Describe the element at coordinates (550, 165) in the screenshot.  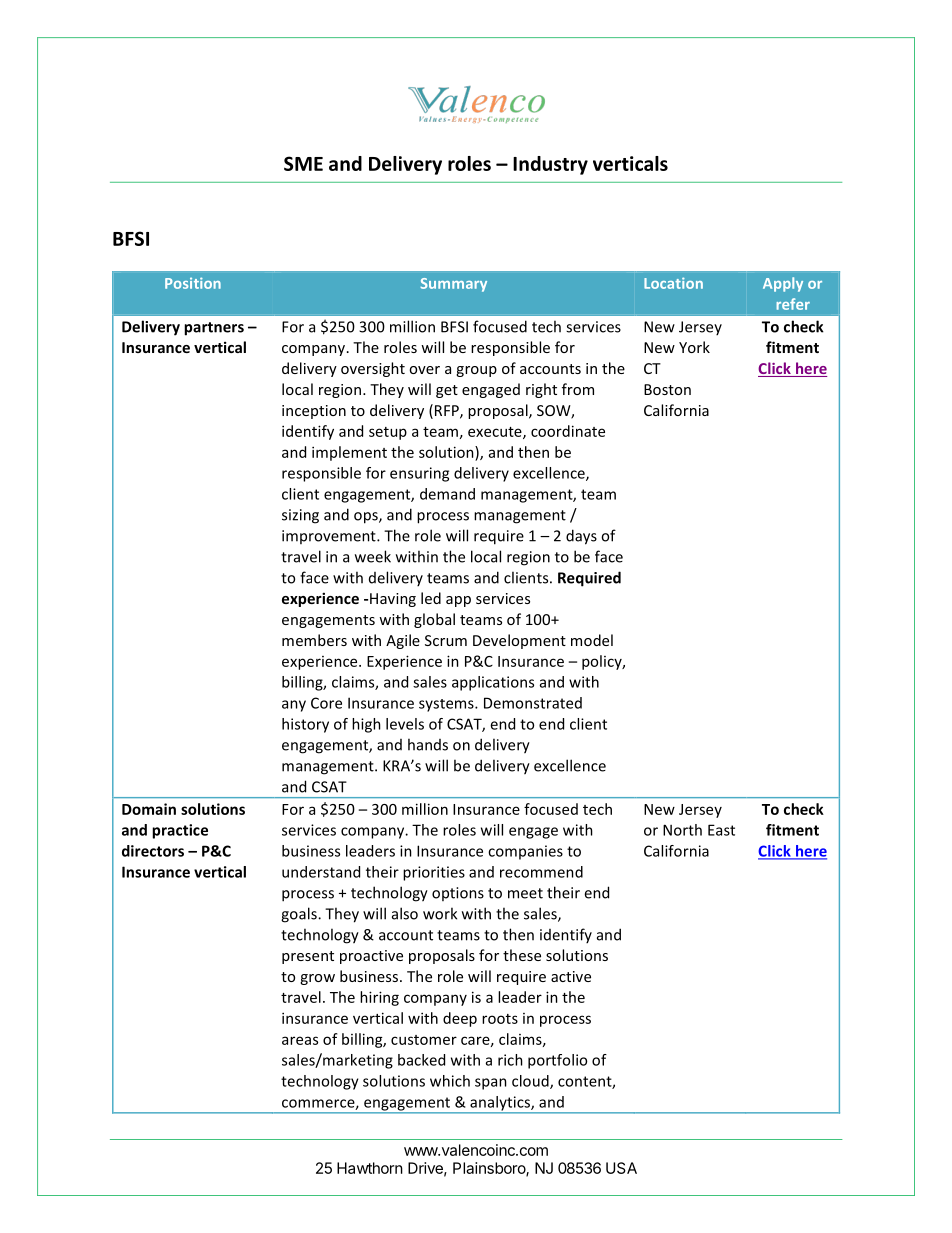
I see `Industry` at that location.
